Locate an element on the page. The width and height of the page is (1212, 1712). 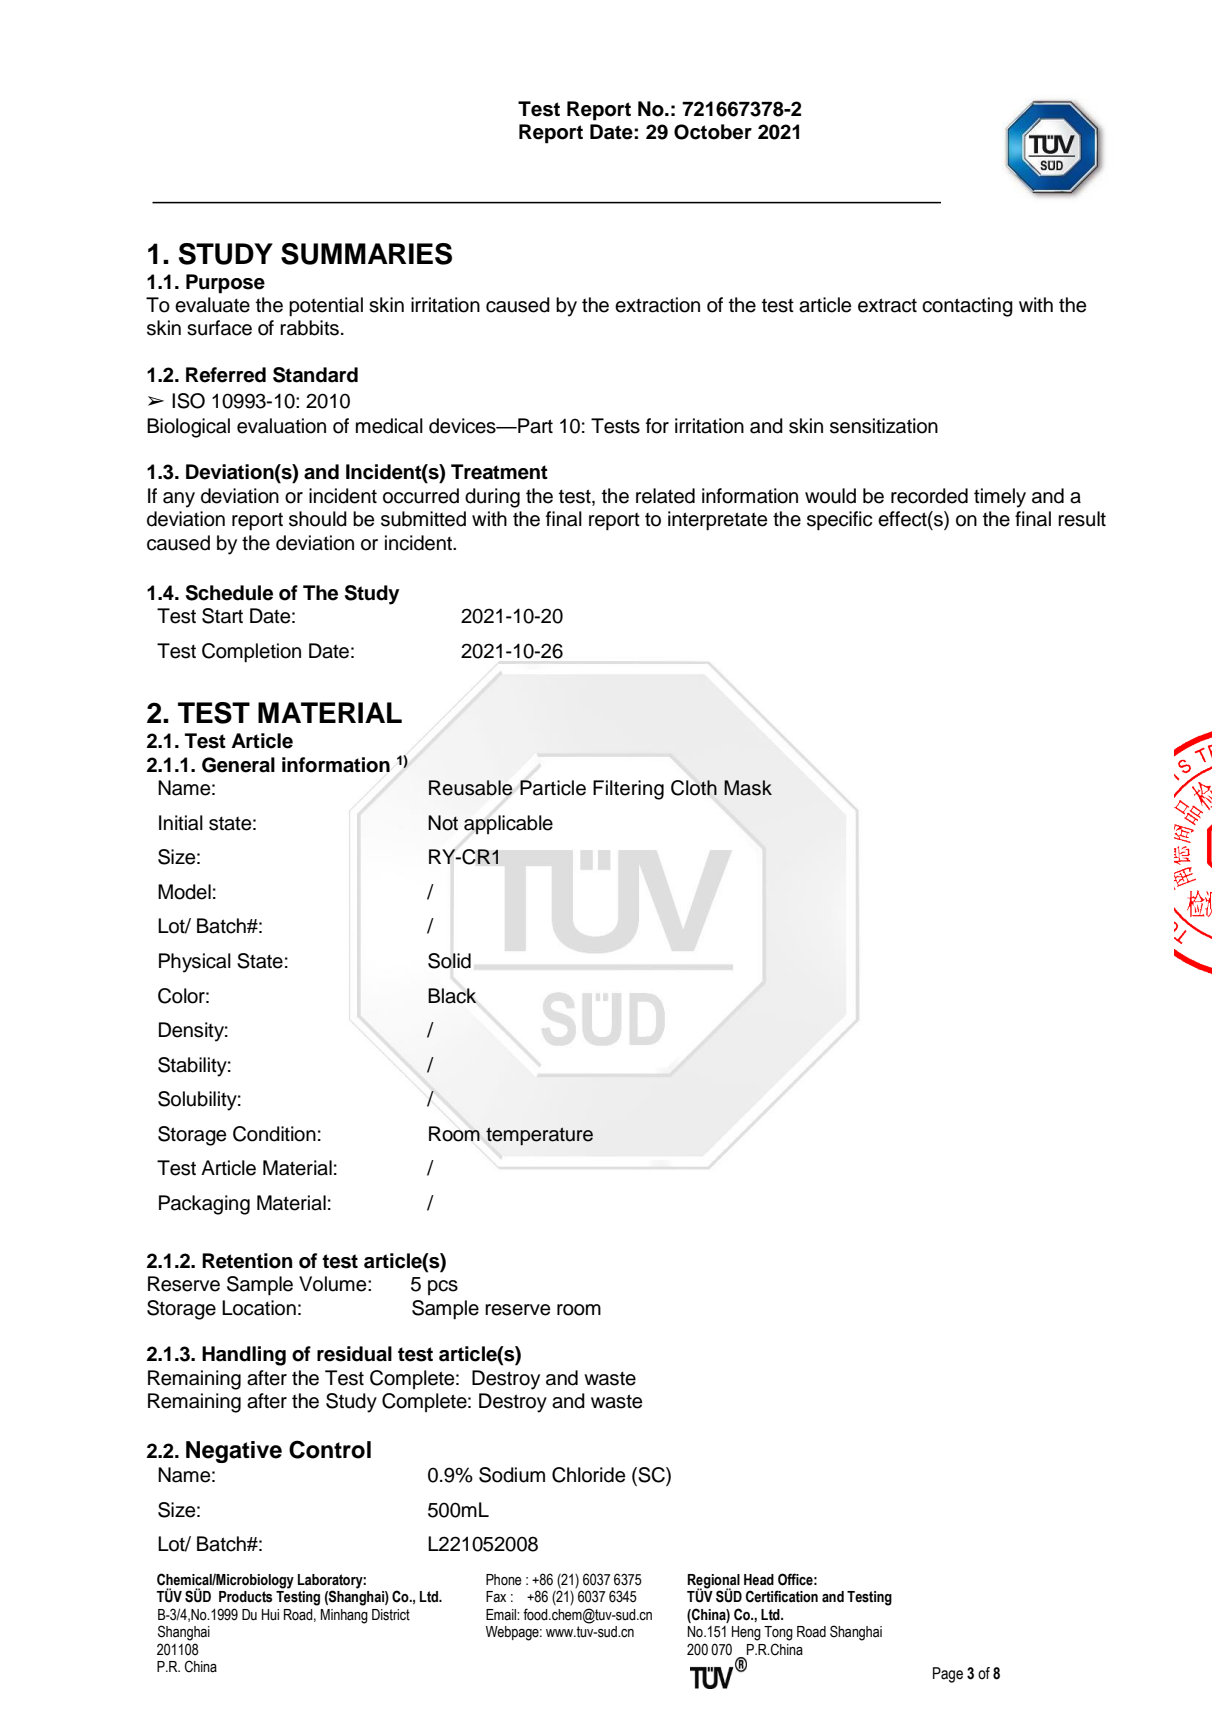
Mask is located at coordinates (748, 788).
